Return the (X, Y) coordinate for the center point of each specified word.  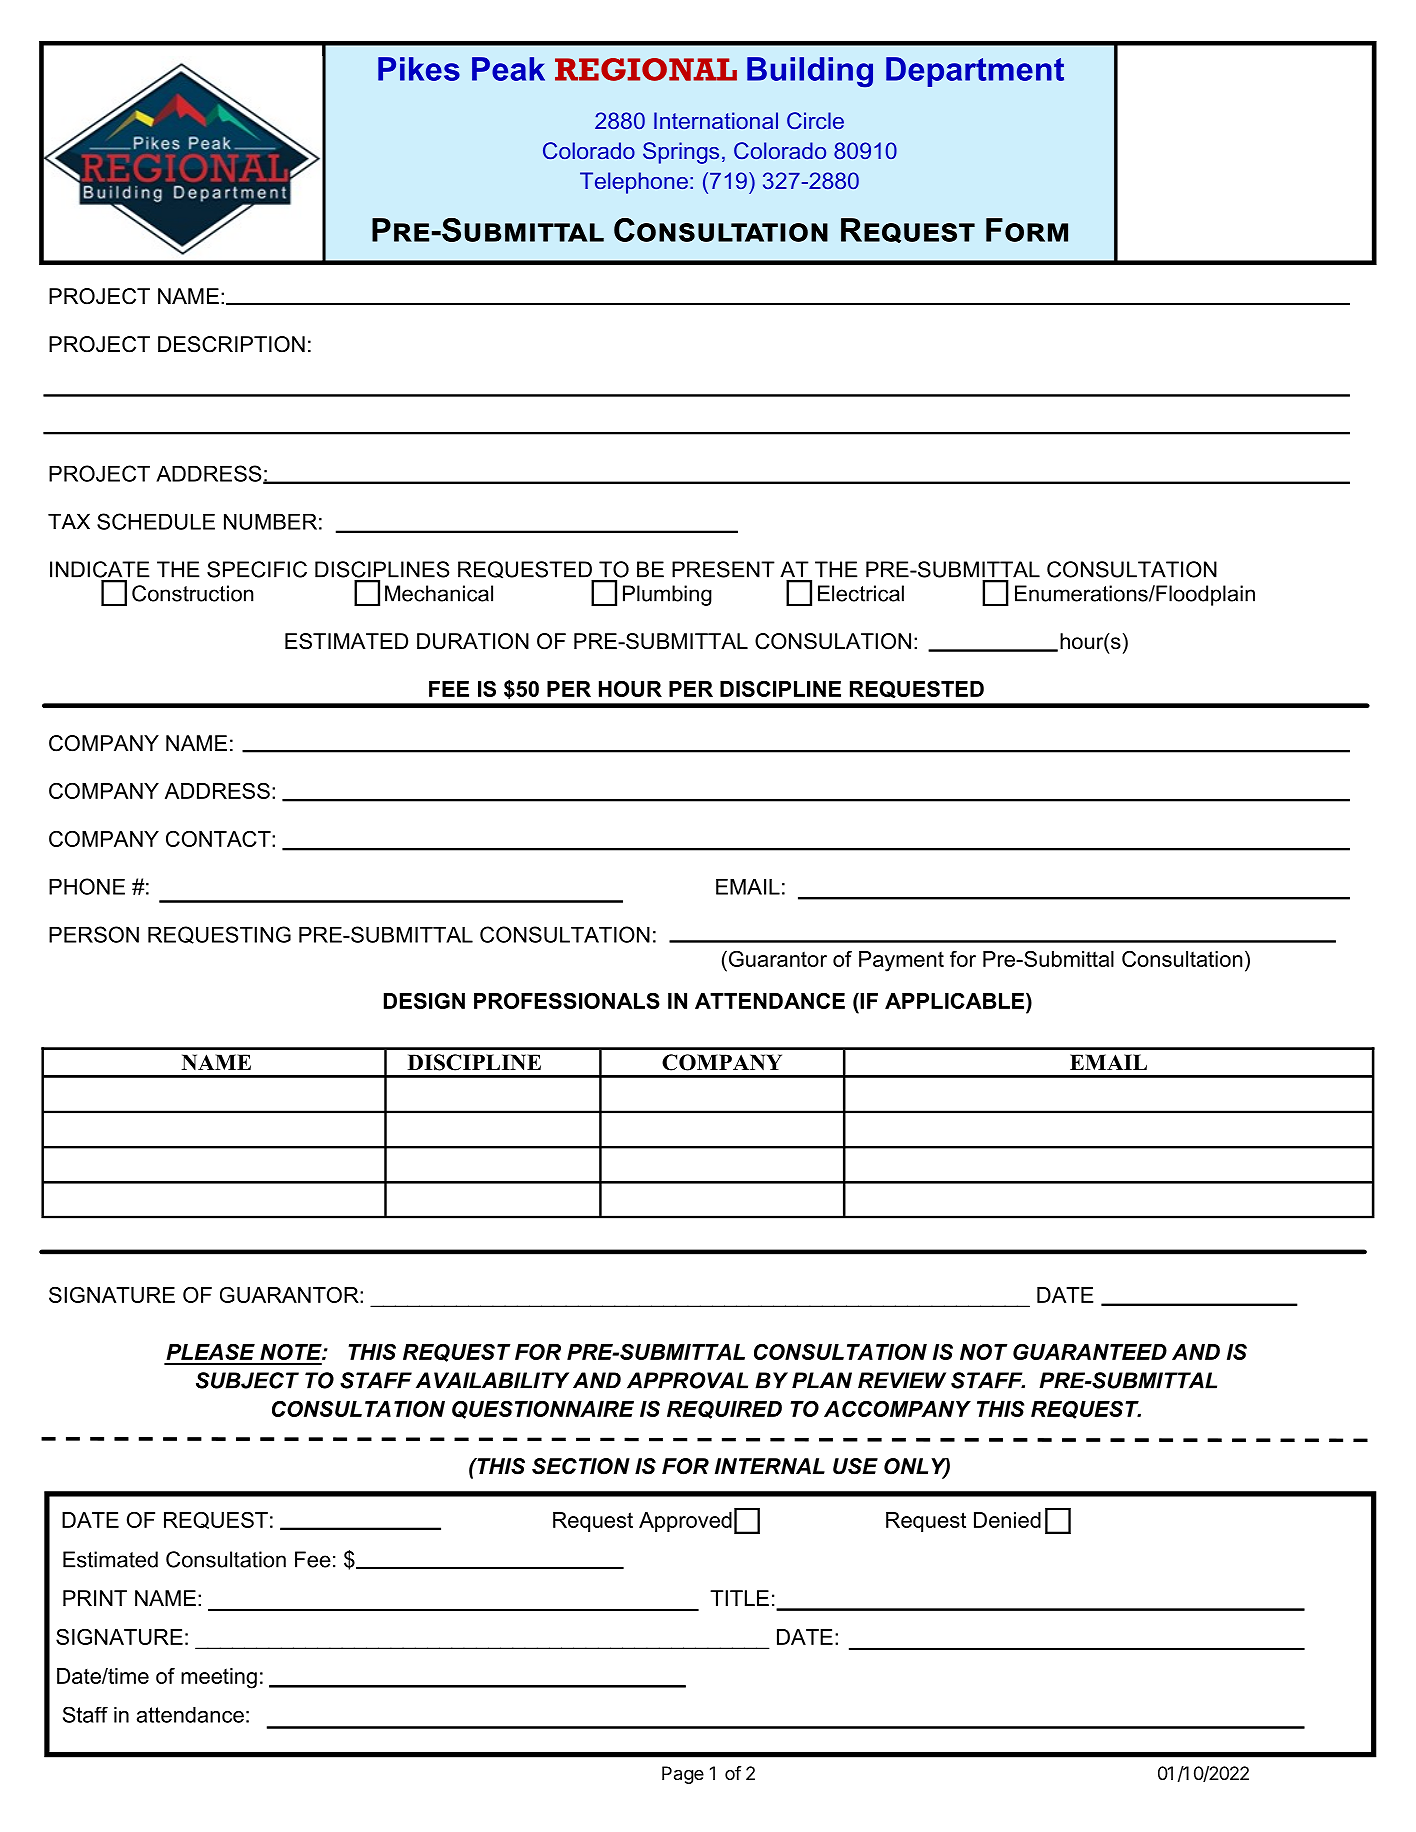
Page (683, 1775)
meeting (219, 1678)
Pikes (419, 69)
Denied (1007, 1520)
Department (975, 72)
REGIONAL (646, 69)
